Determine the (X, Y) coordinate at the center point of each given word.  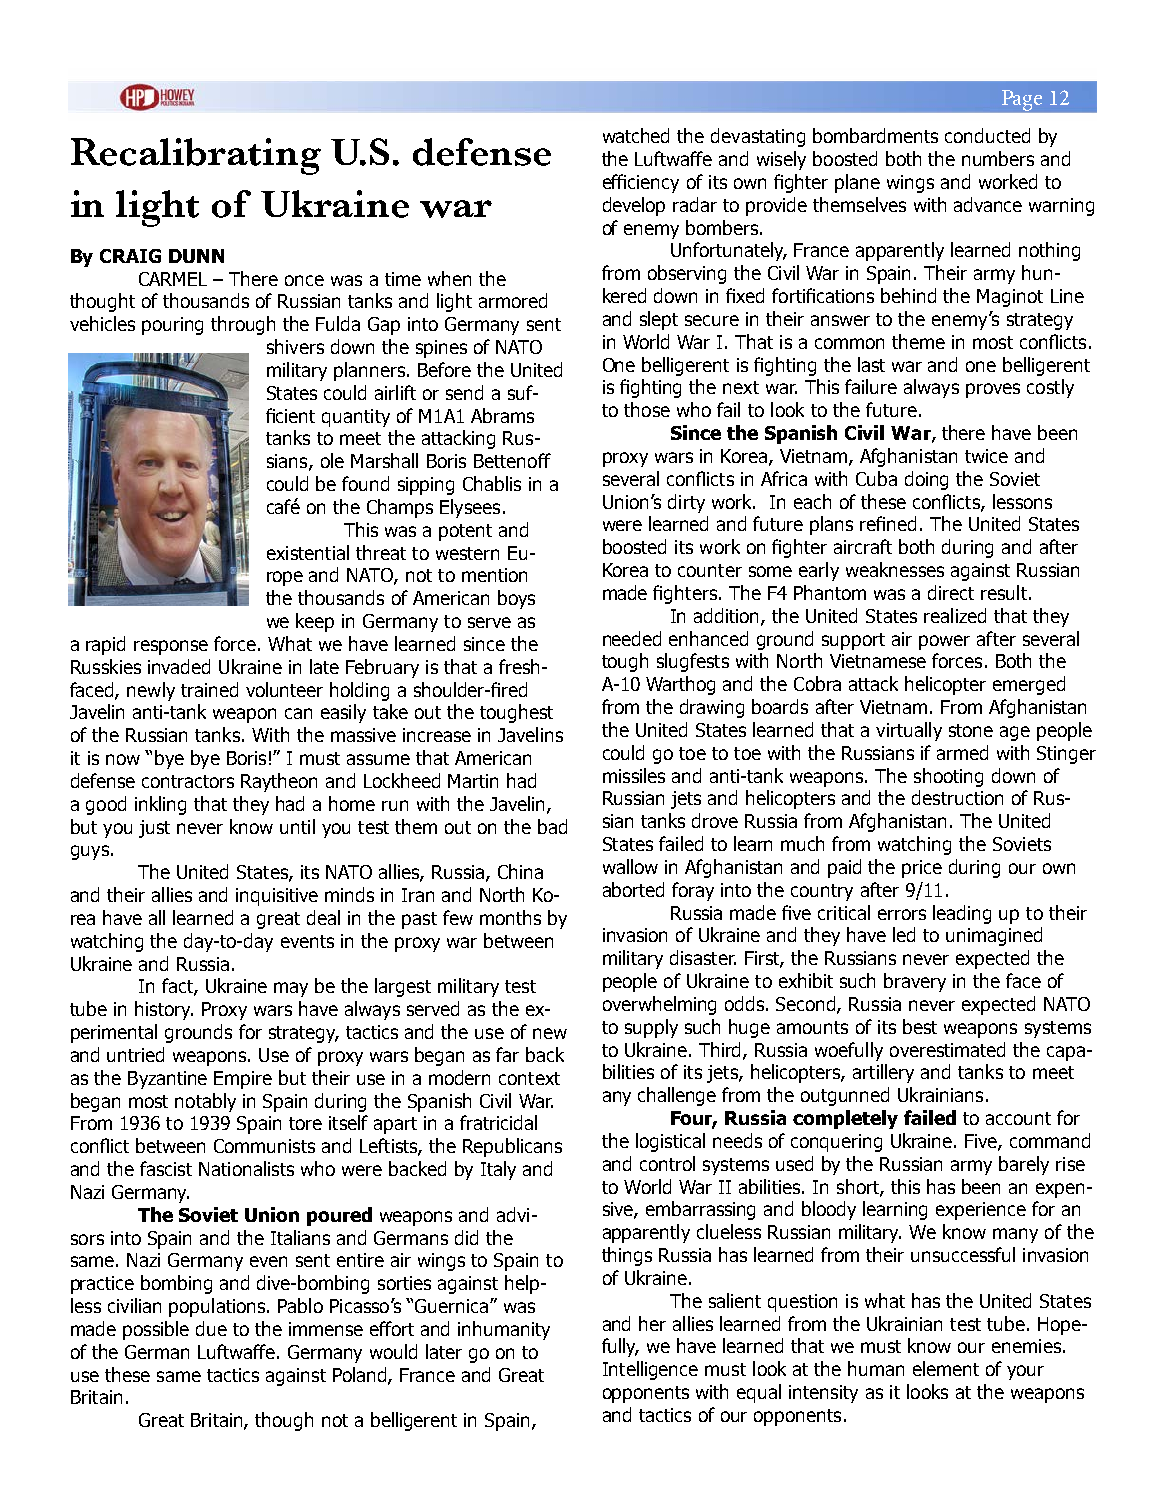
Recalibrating (196, 156)
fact (178, 987)
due (211, 1328)
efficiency (641, 183)
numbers (998, 158)
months (510, 917)
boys (516, 599)
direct (951, 592)
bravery (915, 982)
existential (308, 552)
